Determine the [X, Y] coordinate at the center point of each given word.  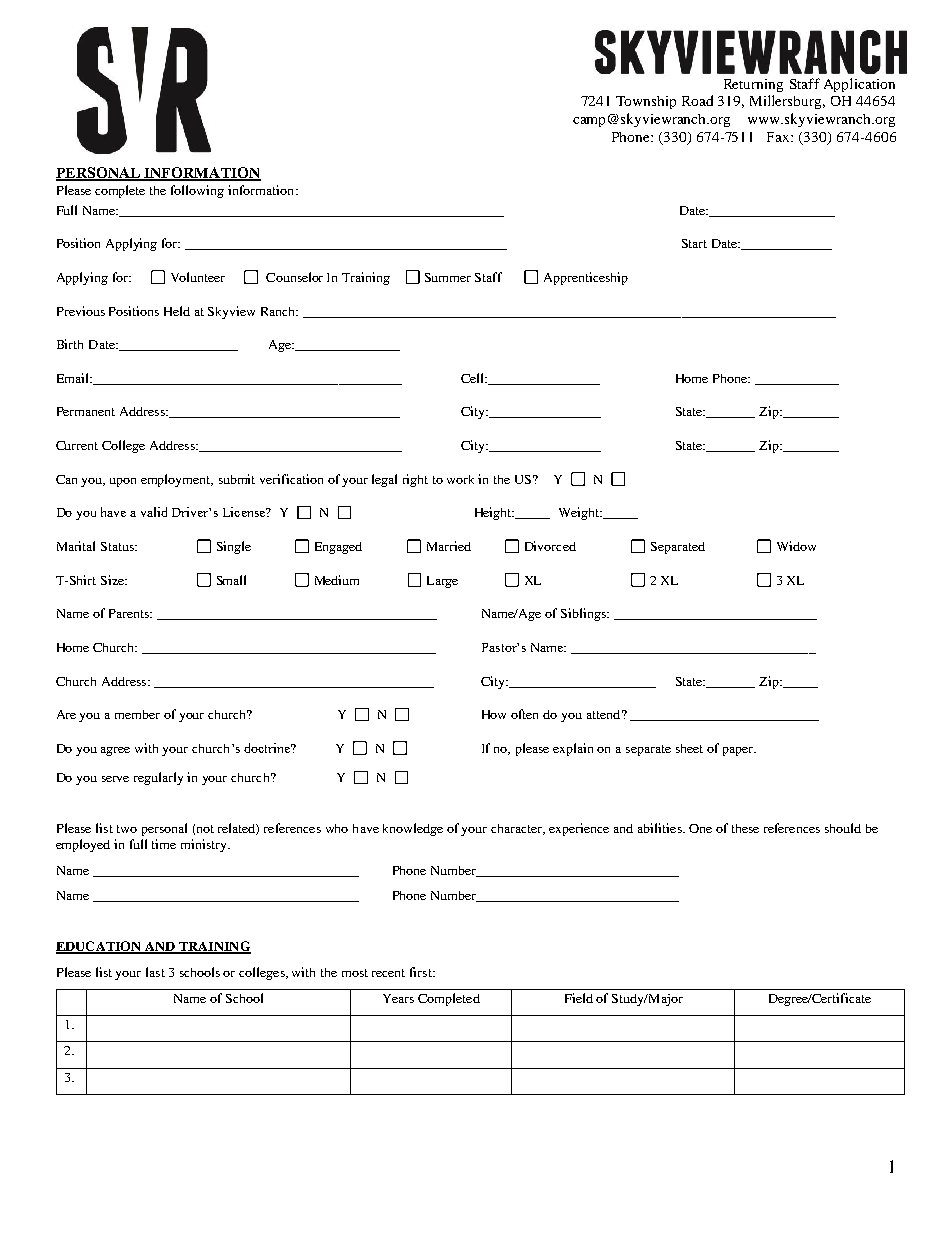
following [197, 191]
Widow [796, 546]
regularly [158, 778]
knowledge [413, 829]
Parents [130, 613]
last [155, 972]
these [745, 828]
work [460, 479]
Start [694, 243]
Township [646, 102]
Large [442, 582]
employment [177, 480]
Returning [753, 85]
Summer [448, 277]
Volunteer [198, 277]
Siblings [584, 614]
